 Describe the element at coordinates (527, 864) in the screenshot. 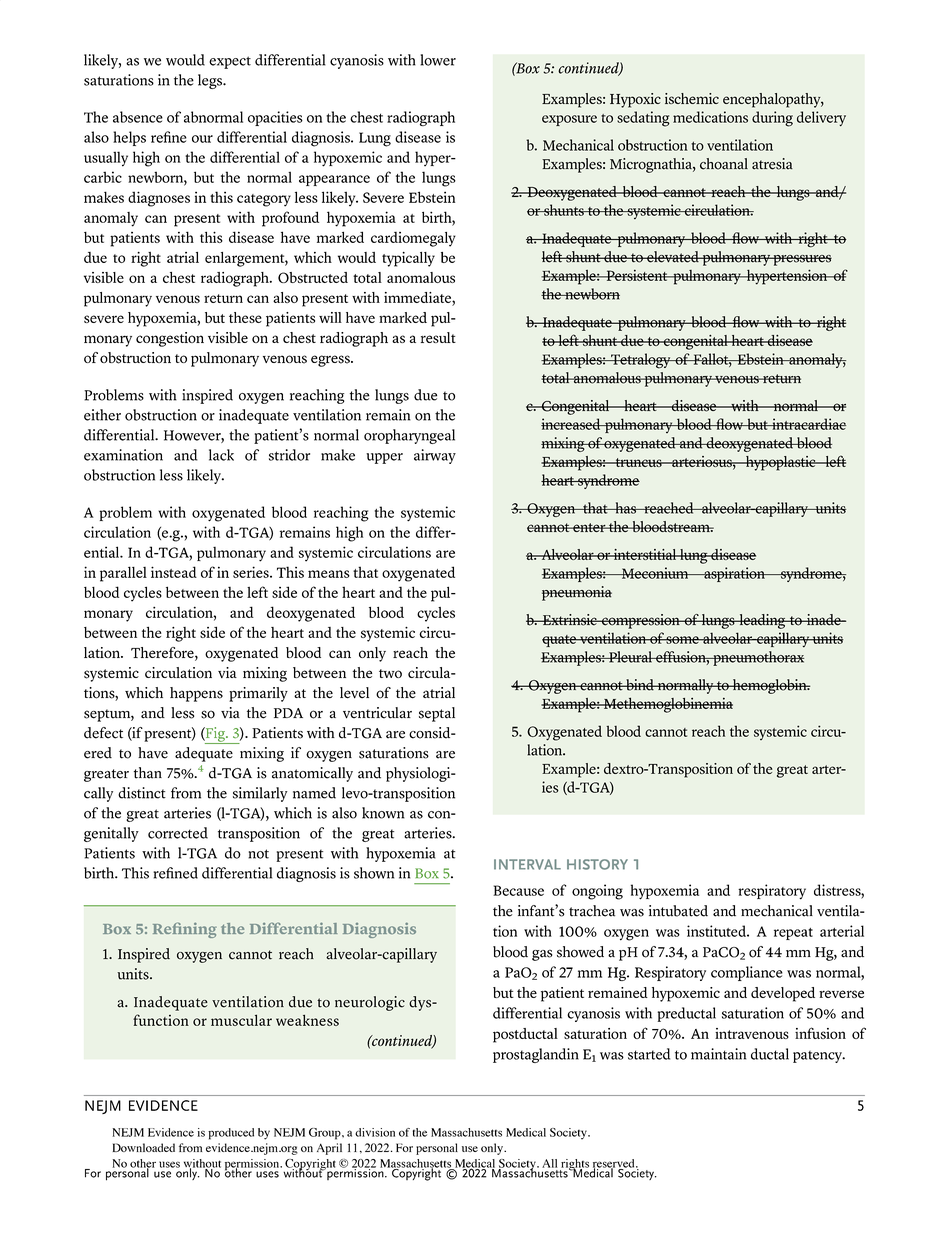

I see `INTERVAL` at that location.
